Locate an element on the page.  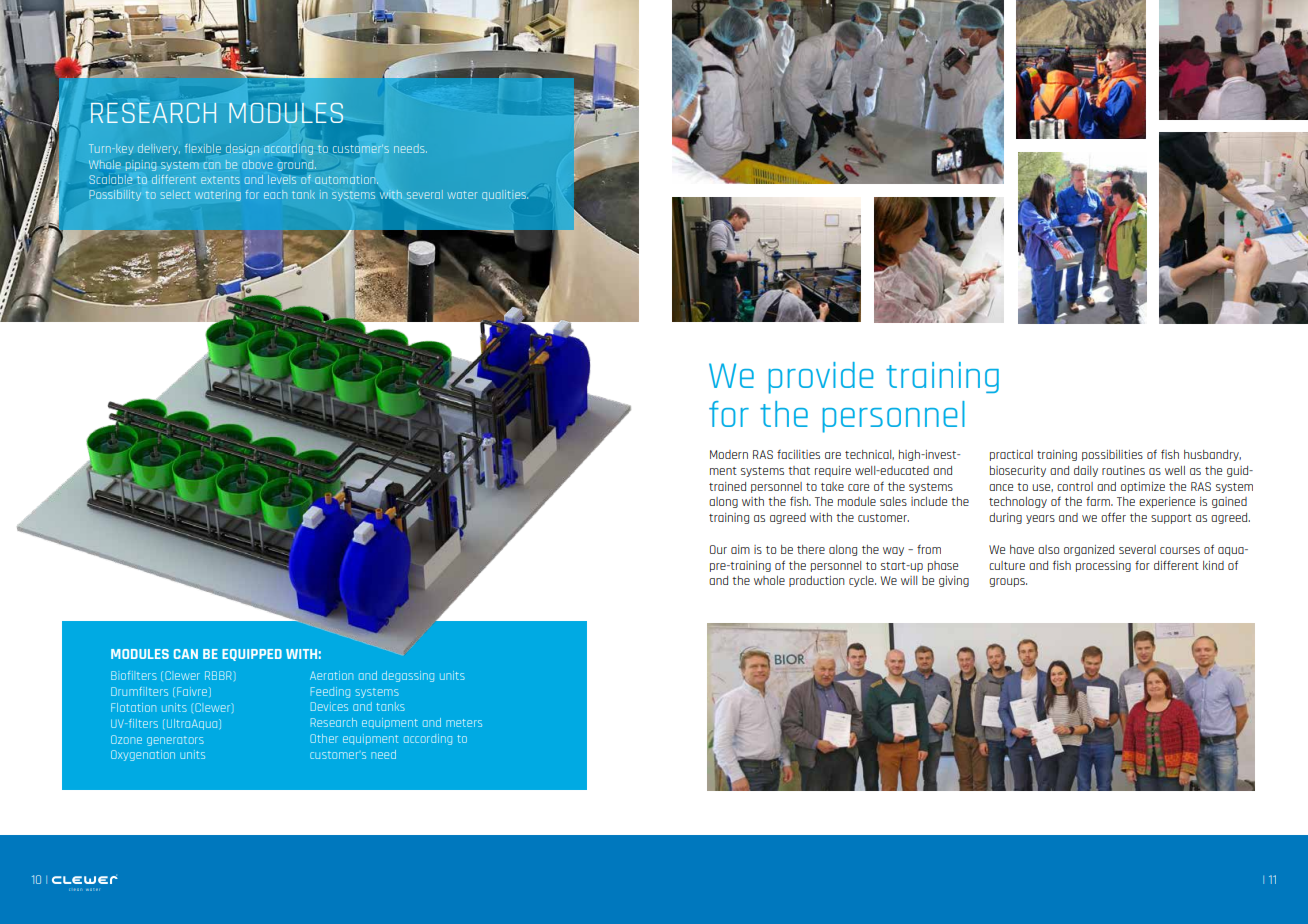
clean is located at coordinates (75, 890).
